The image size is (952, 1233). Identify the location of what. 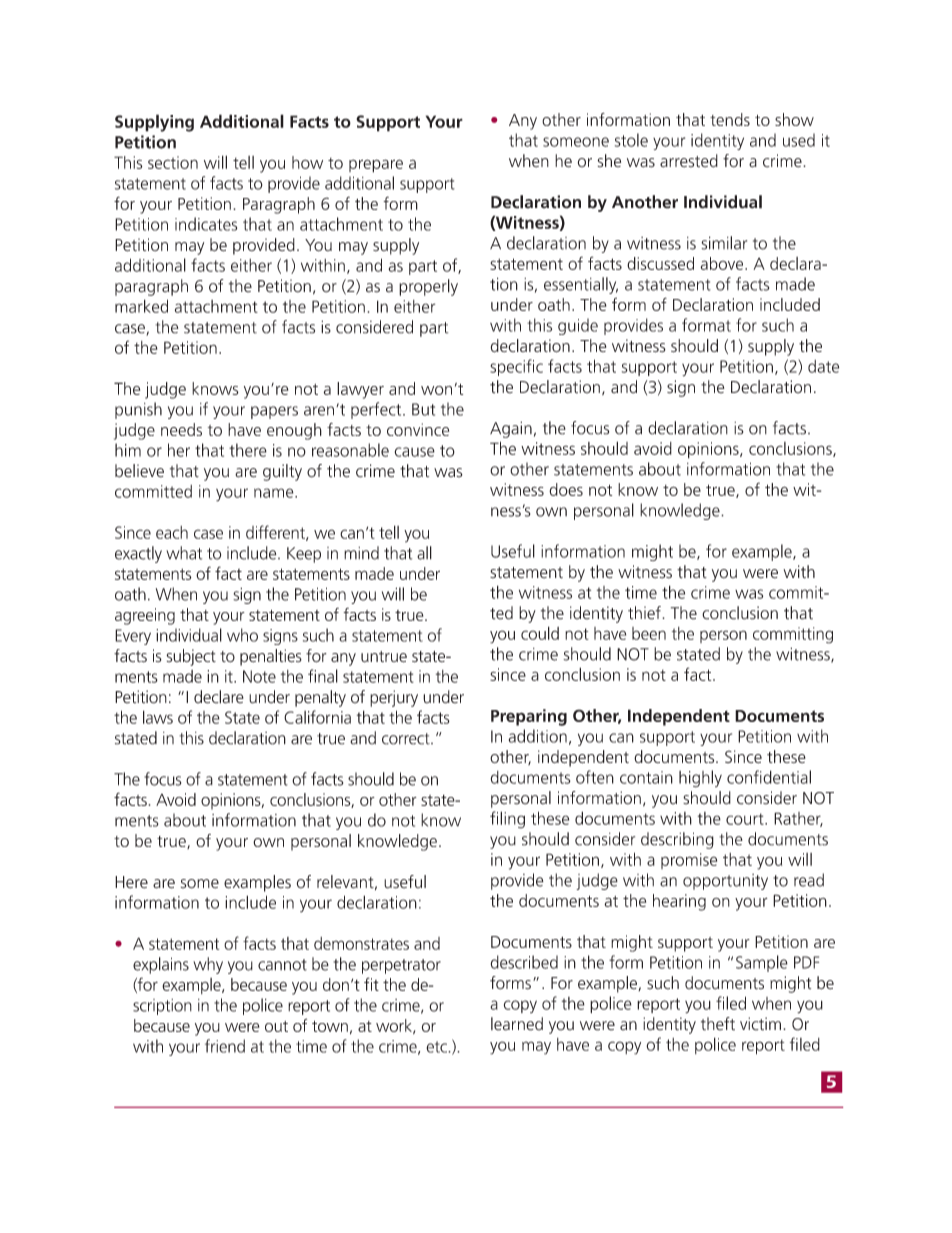
(184, 553).
